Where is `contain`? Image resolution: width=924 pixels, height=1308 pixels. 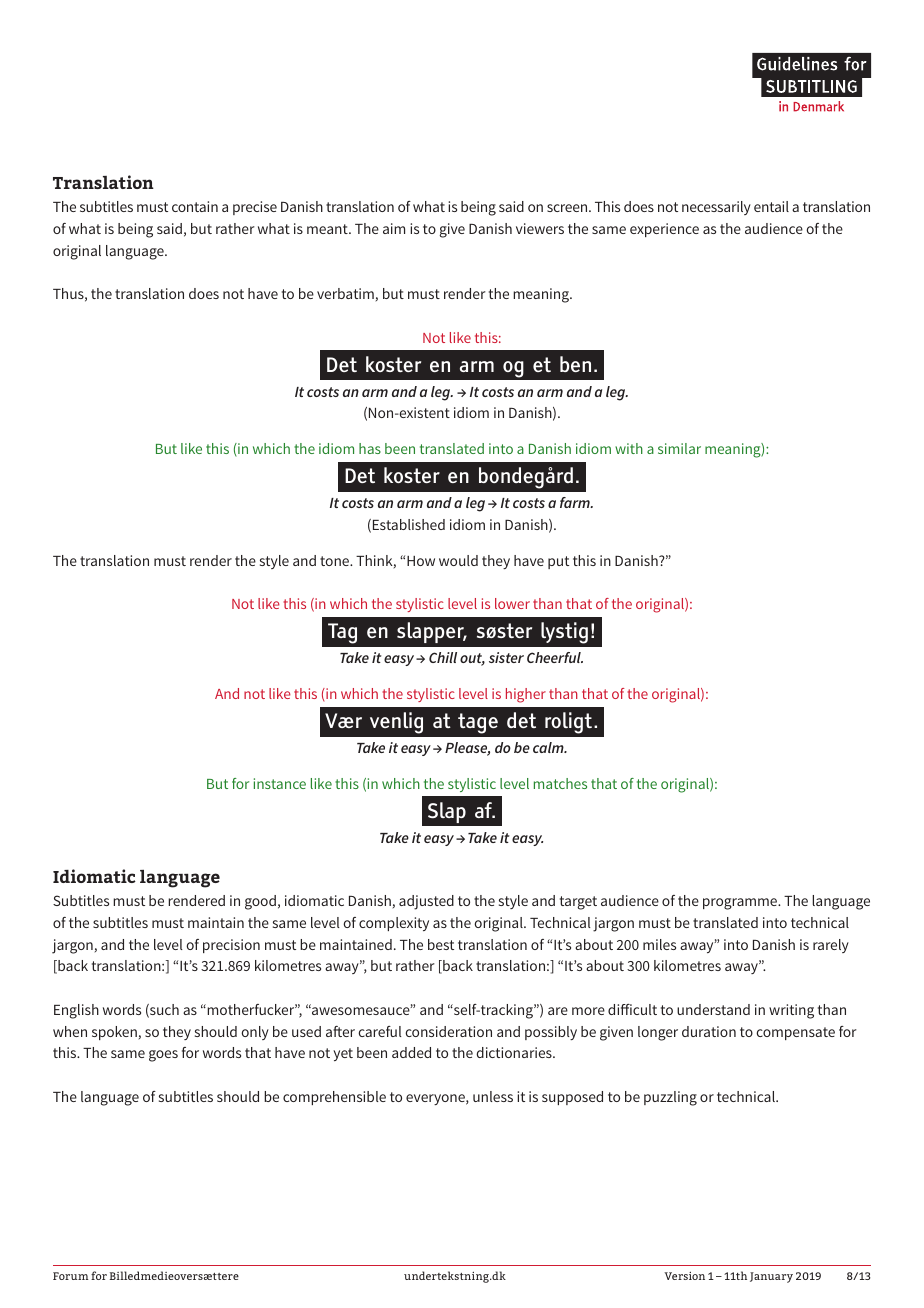
contain is located at coordinates (195, 206).
